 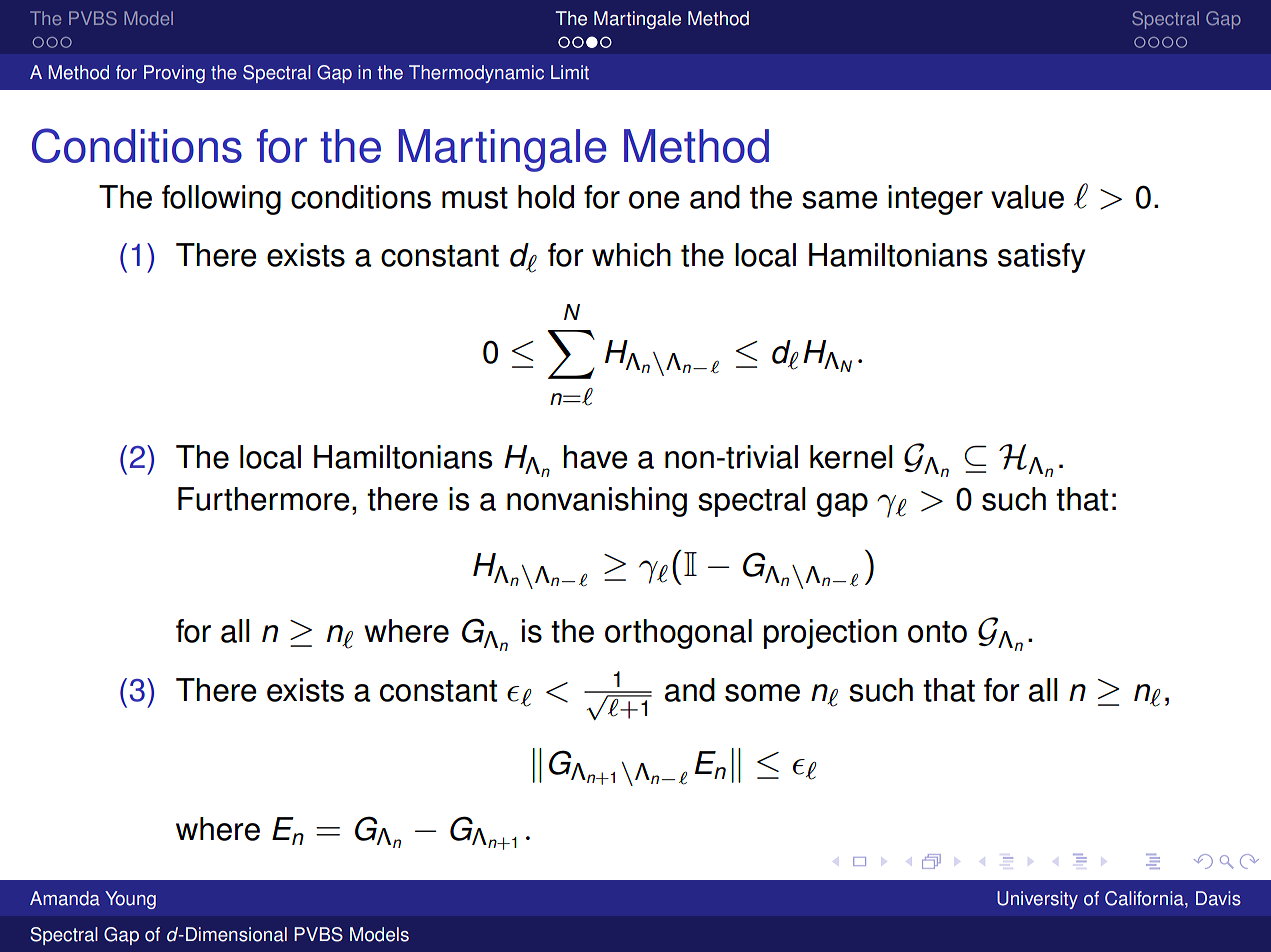 What do you see at coordinates (1037, 900) in the page?
I see `University` at bounding box center [1037, 900].
